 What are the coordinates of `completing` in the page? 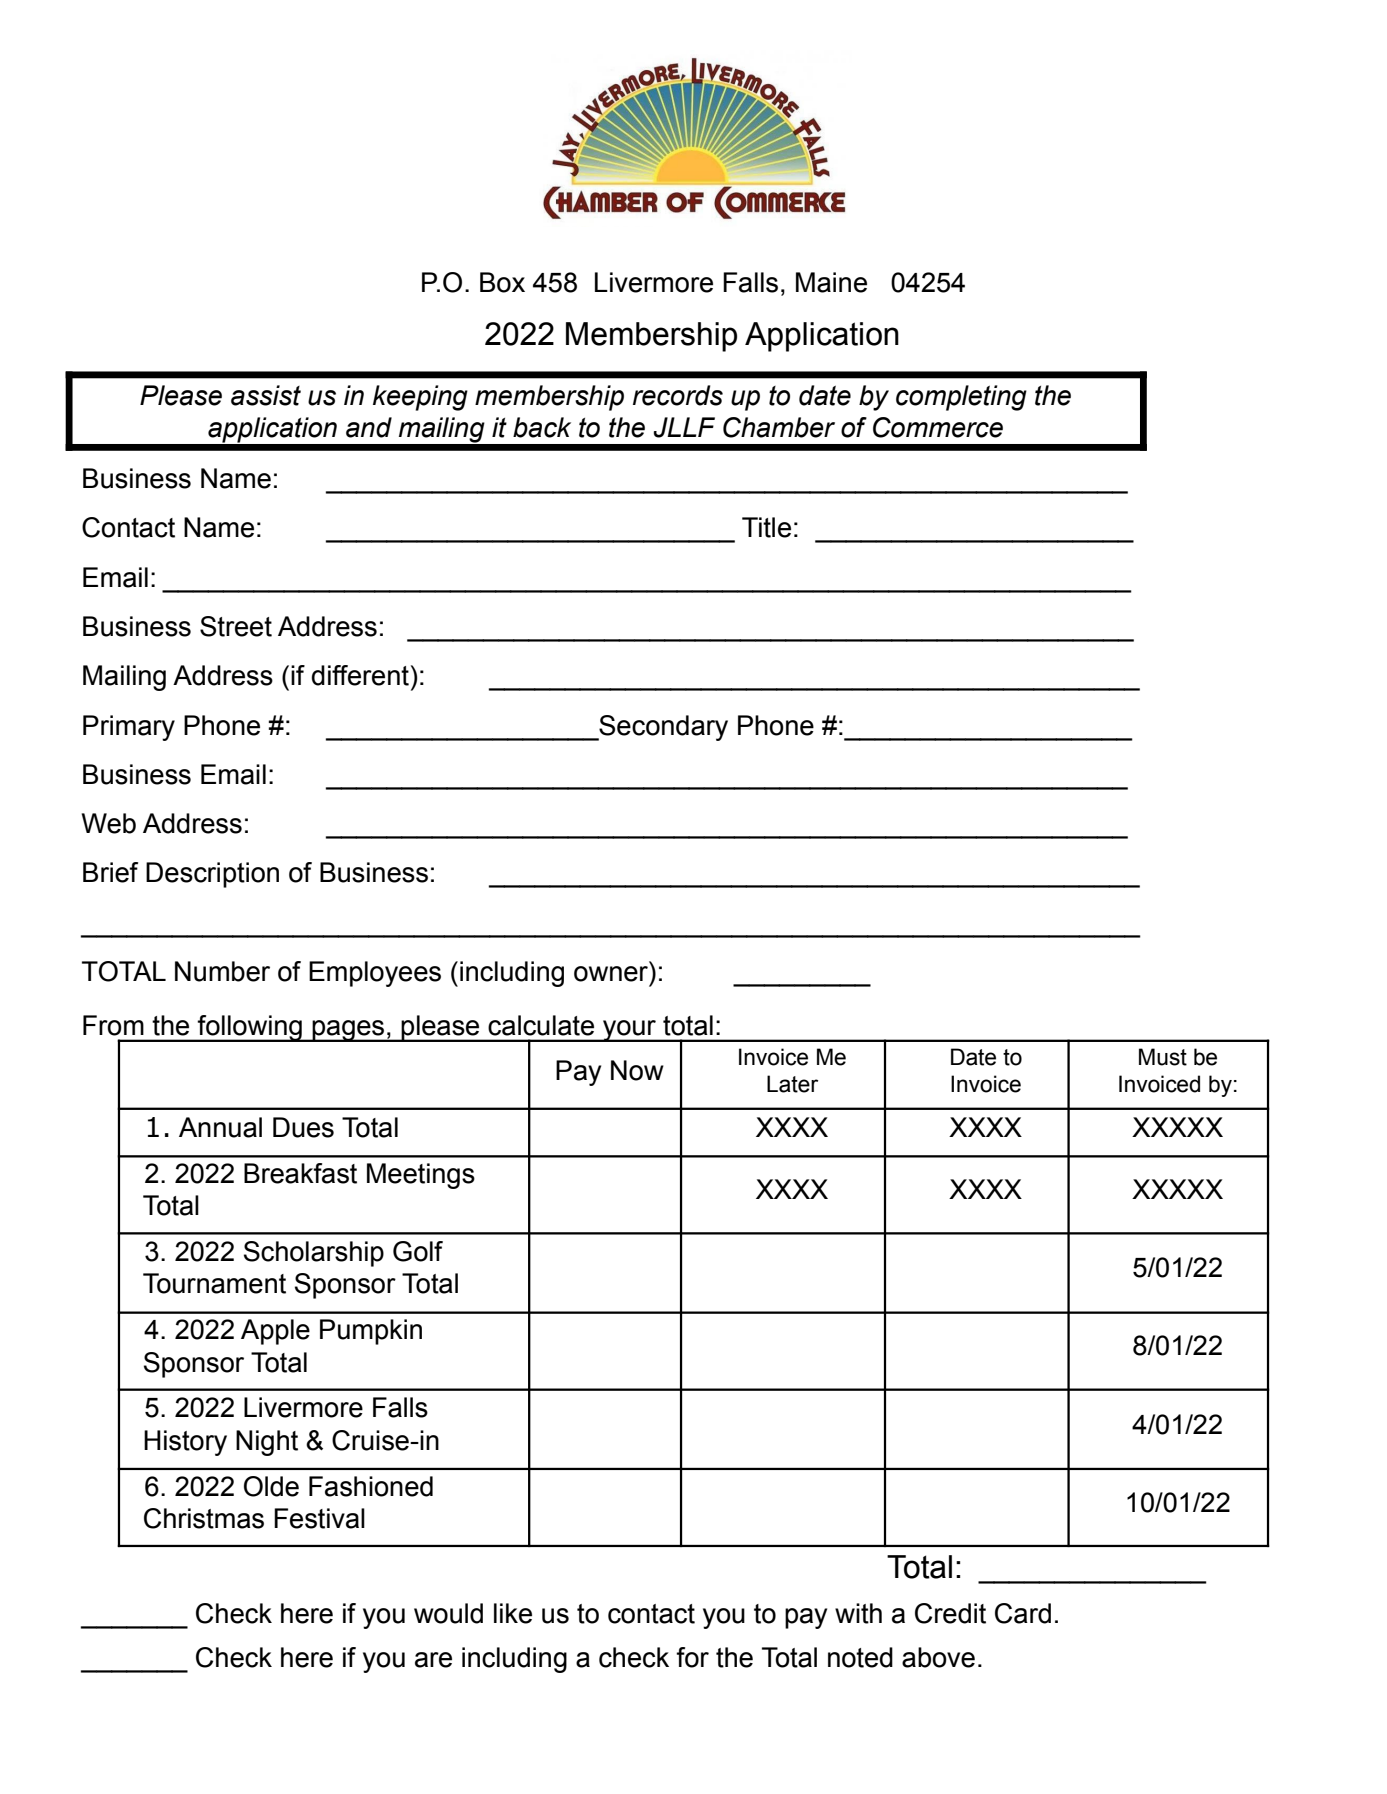 It's located at (961, 398).
